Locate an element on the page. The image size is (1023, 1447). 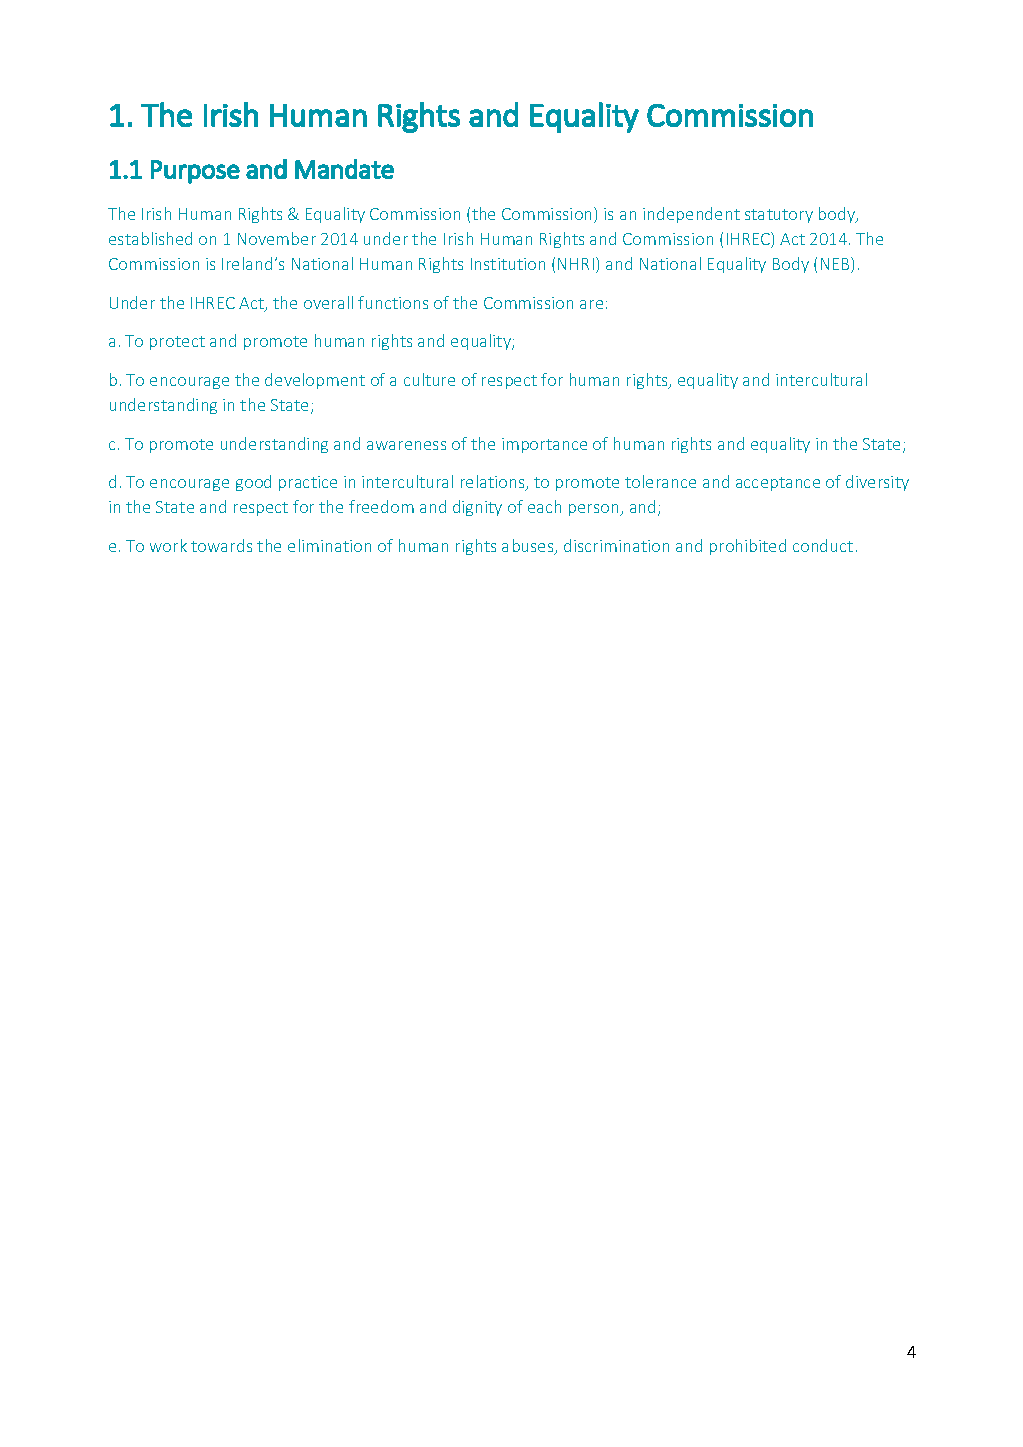
culture is located at coordinates (429, 379).
